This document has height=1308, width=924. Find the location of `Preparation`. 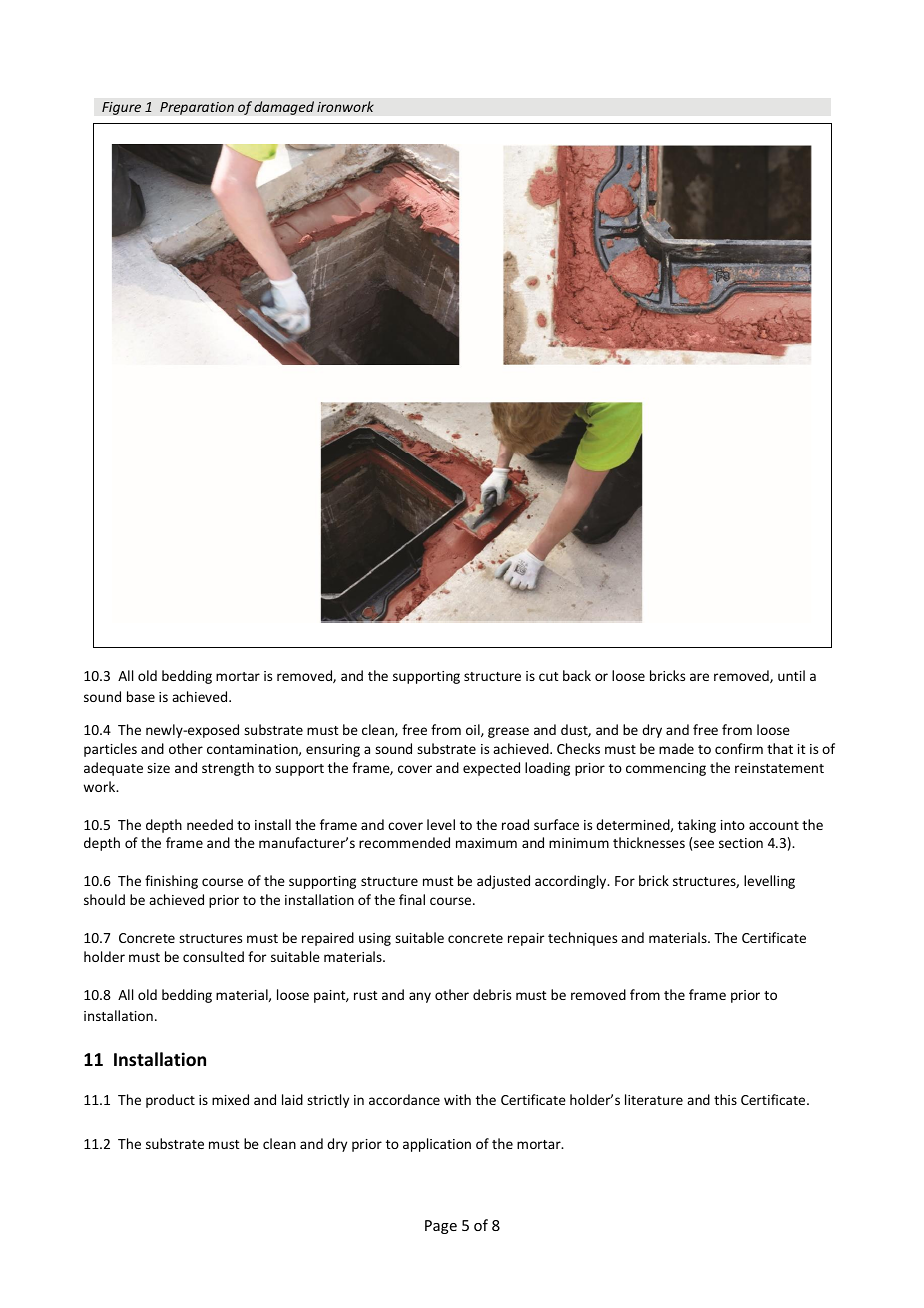

Preparation is located at coordinates (197, 108).
